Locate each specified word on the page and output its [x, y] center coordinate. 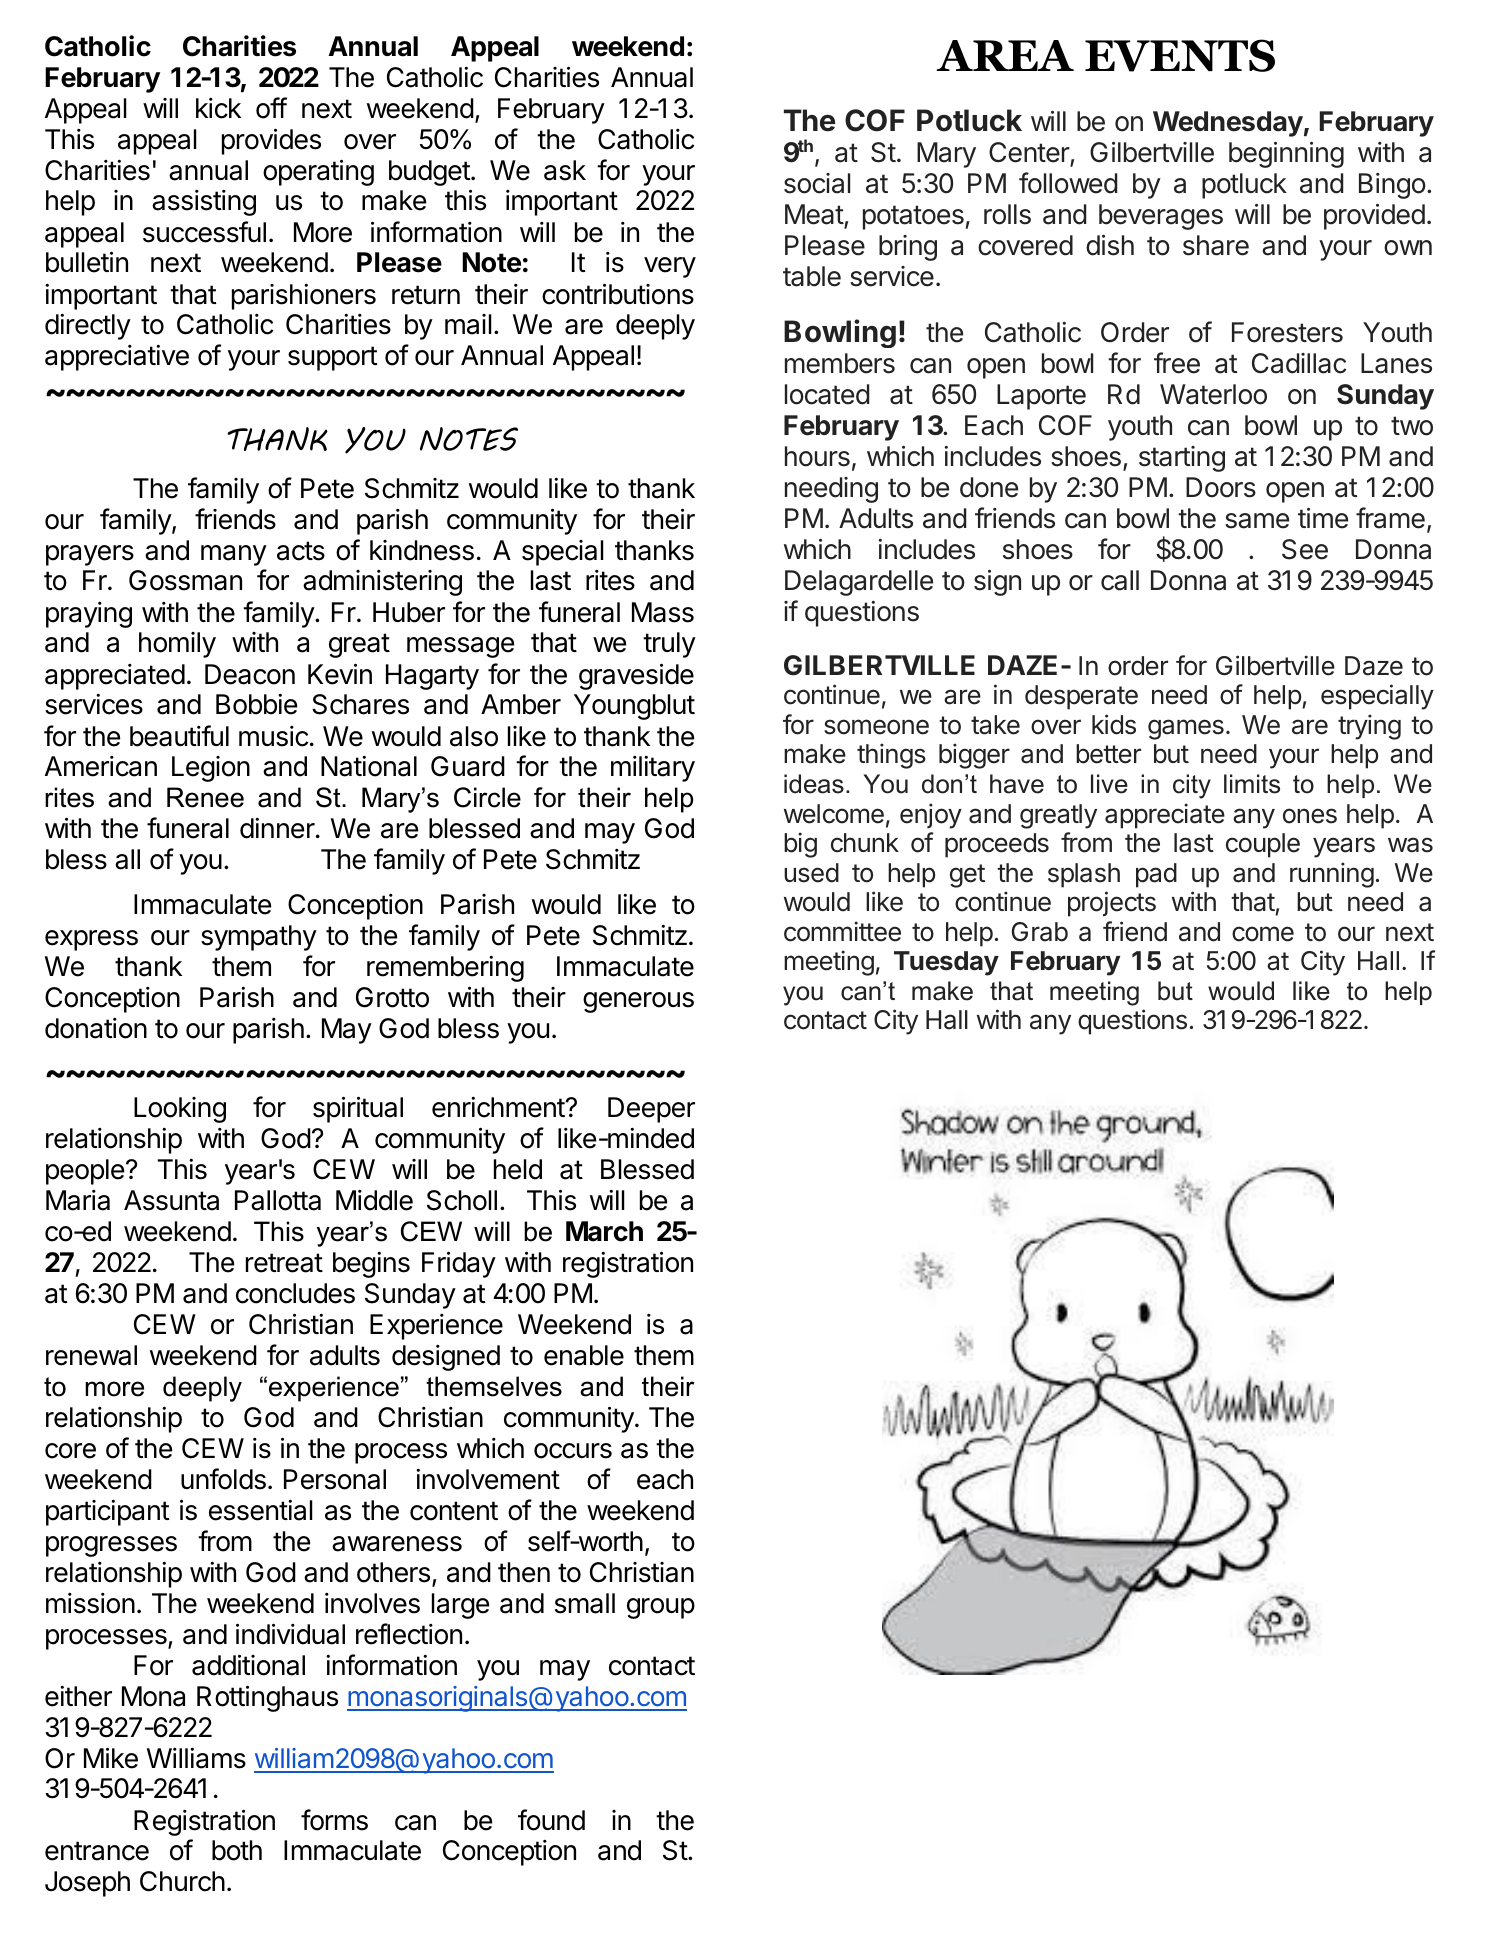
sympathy [259, 938]
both [237, 1850]
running [1332, 875]
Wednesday [1228, 124]
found [551, 1820]
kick [218, 108]
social [817, 183]
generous [638, 1002]
